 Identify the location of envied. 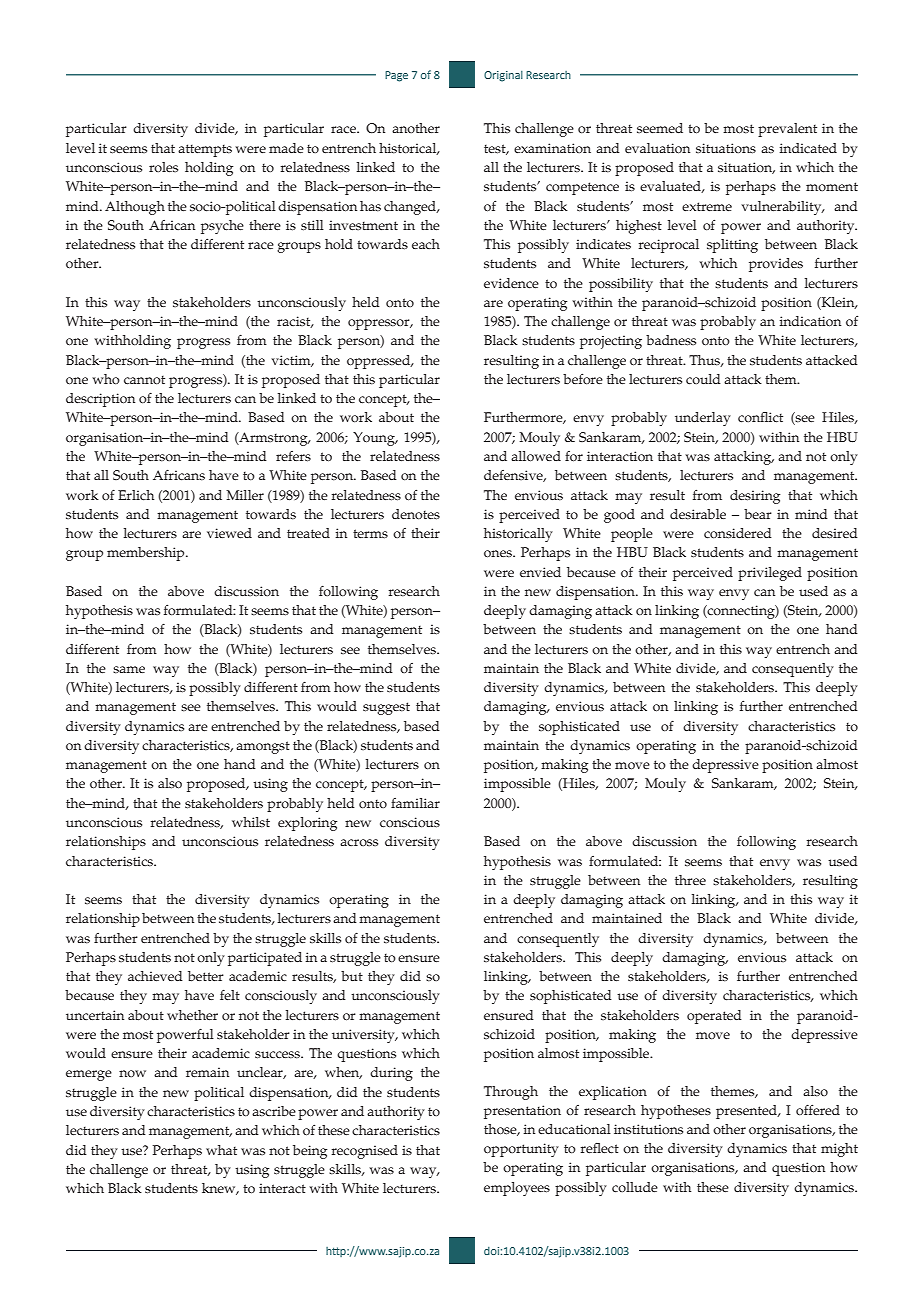
(540, 572).
